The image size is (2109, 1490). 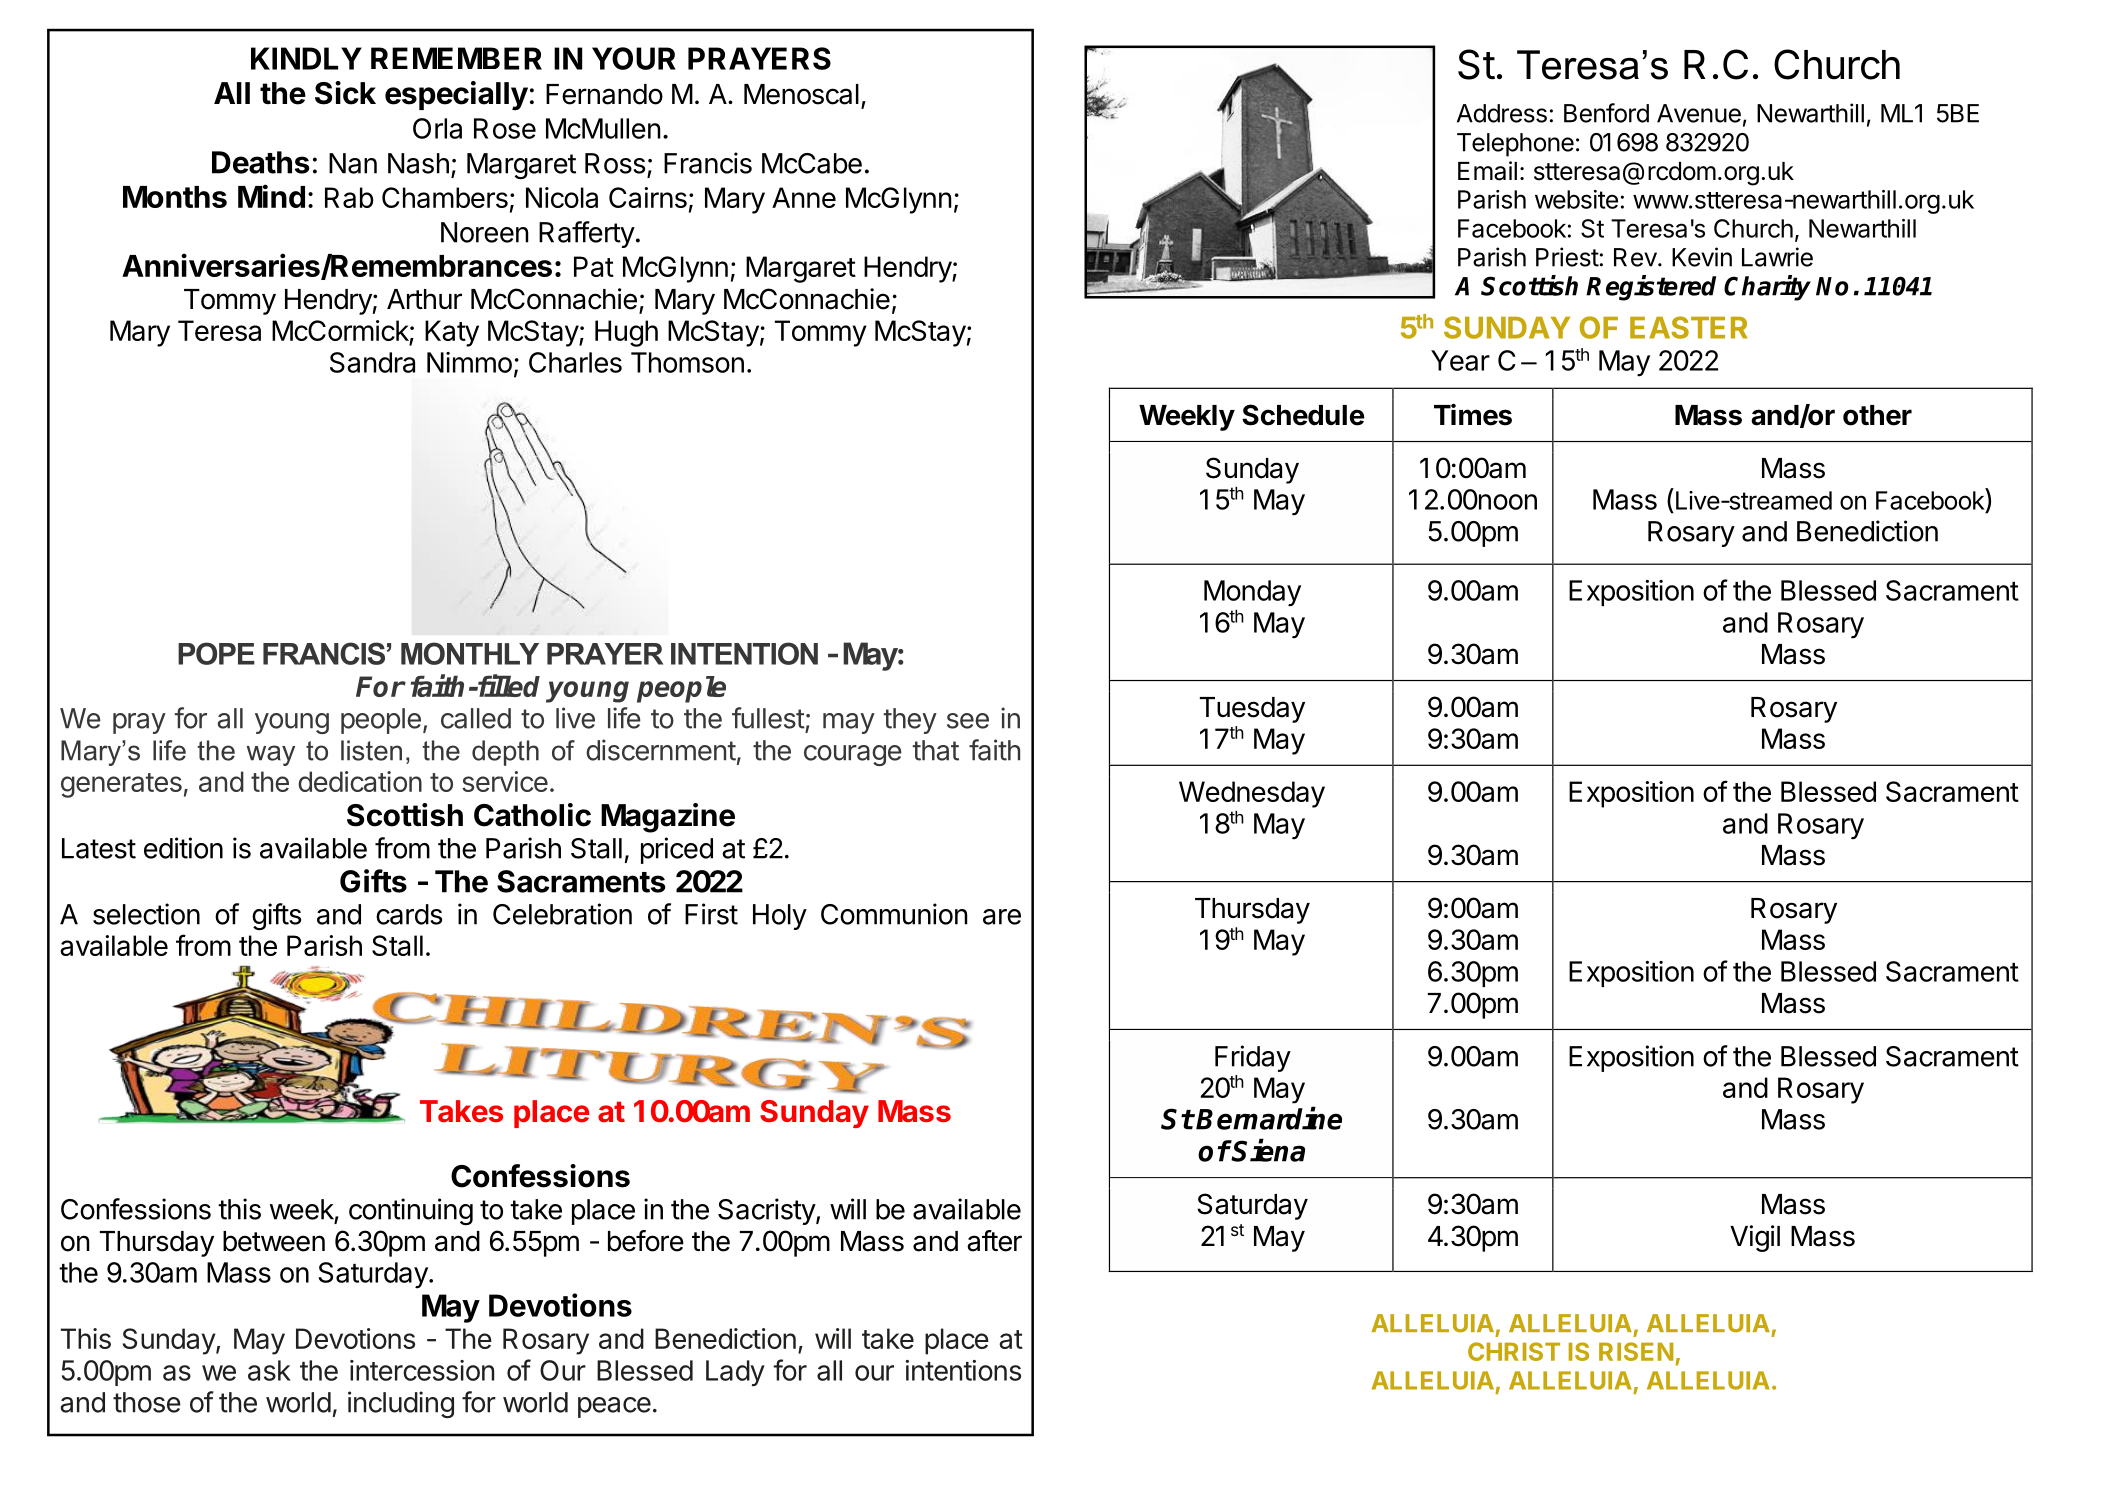 What do you see at coordinates (411, 1211) in the page?
I see `continuing` at bounding box center [411, 1211].
